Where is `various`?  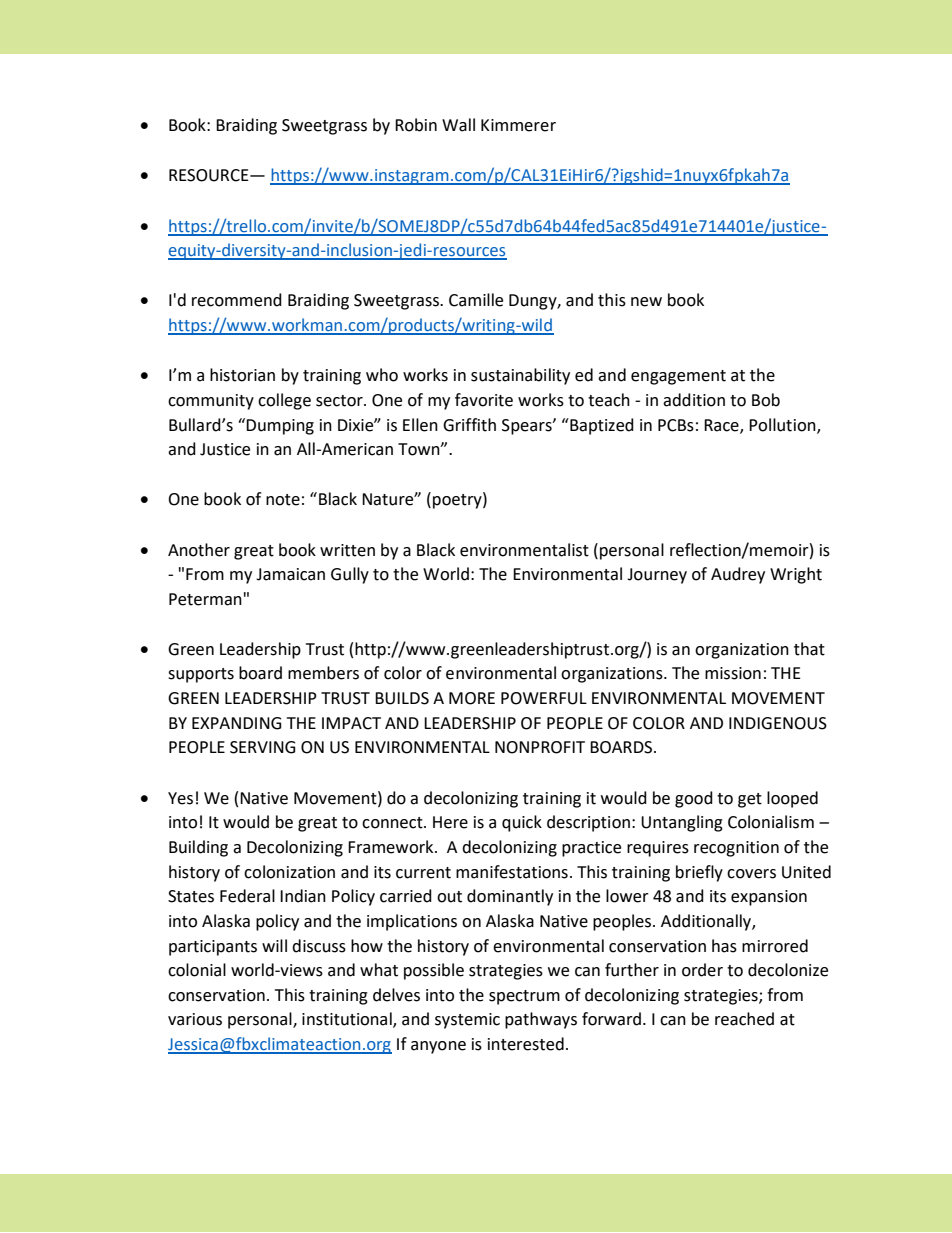 various is located at coordinates (195, 1019).
